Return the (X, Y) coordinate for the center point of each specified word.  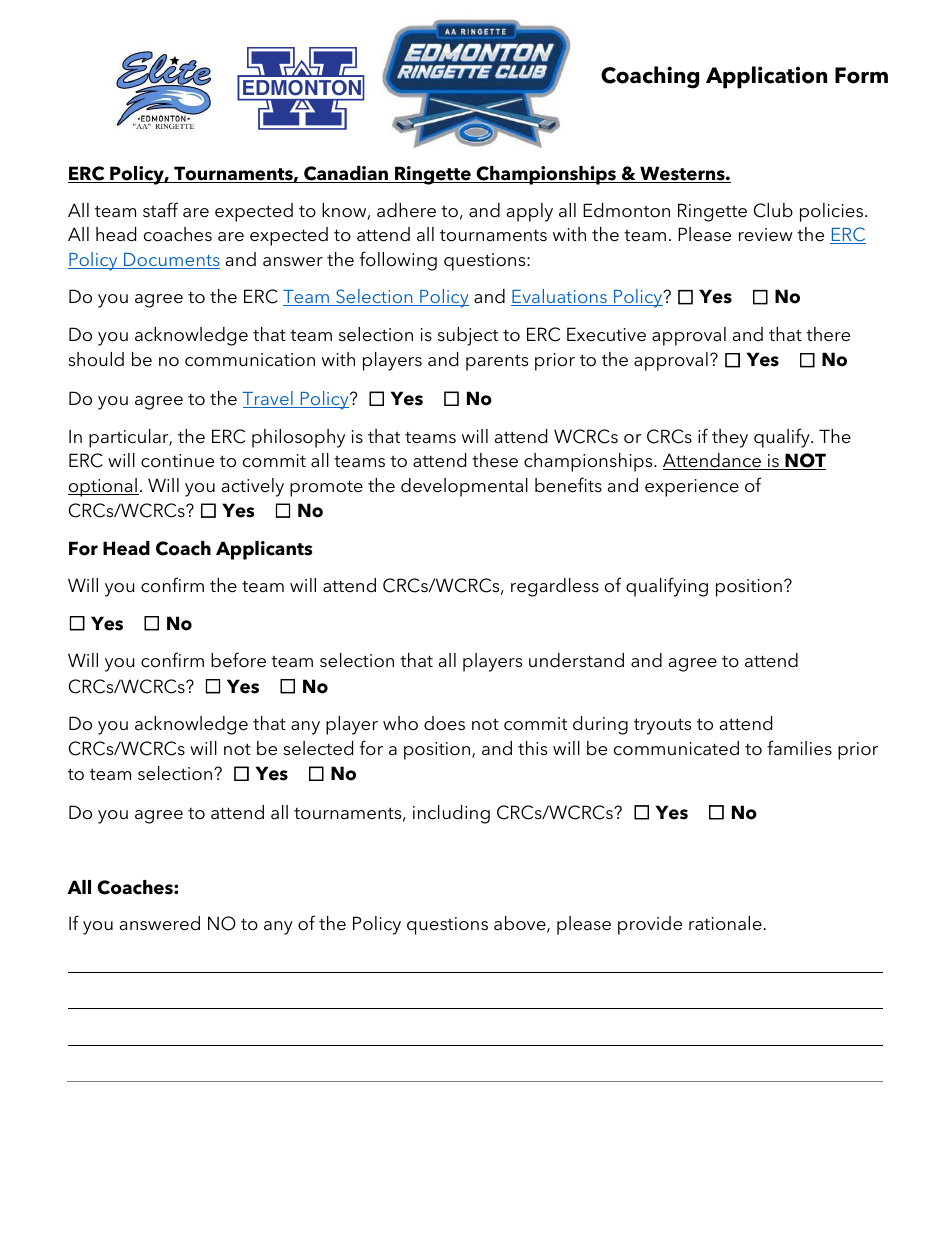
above (521, 924)
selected (318, 748)
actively (253, 487)
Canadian (346, 174)
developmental (464, 487)
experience (692, 488)
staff (160, 210)
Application (766, 77)
